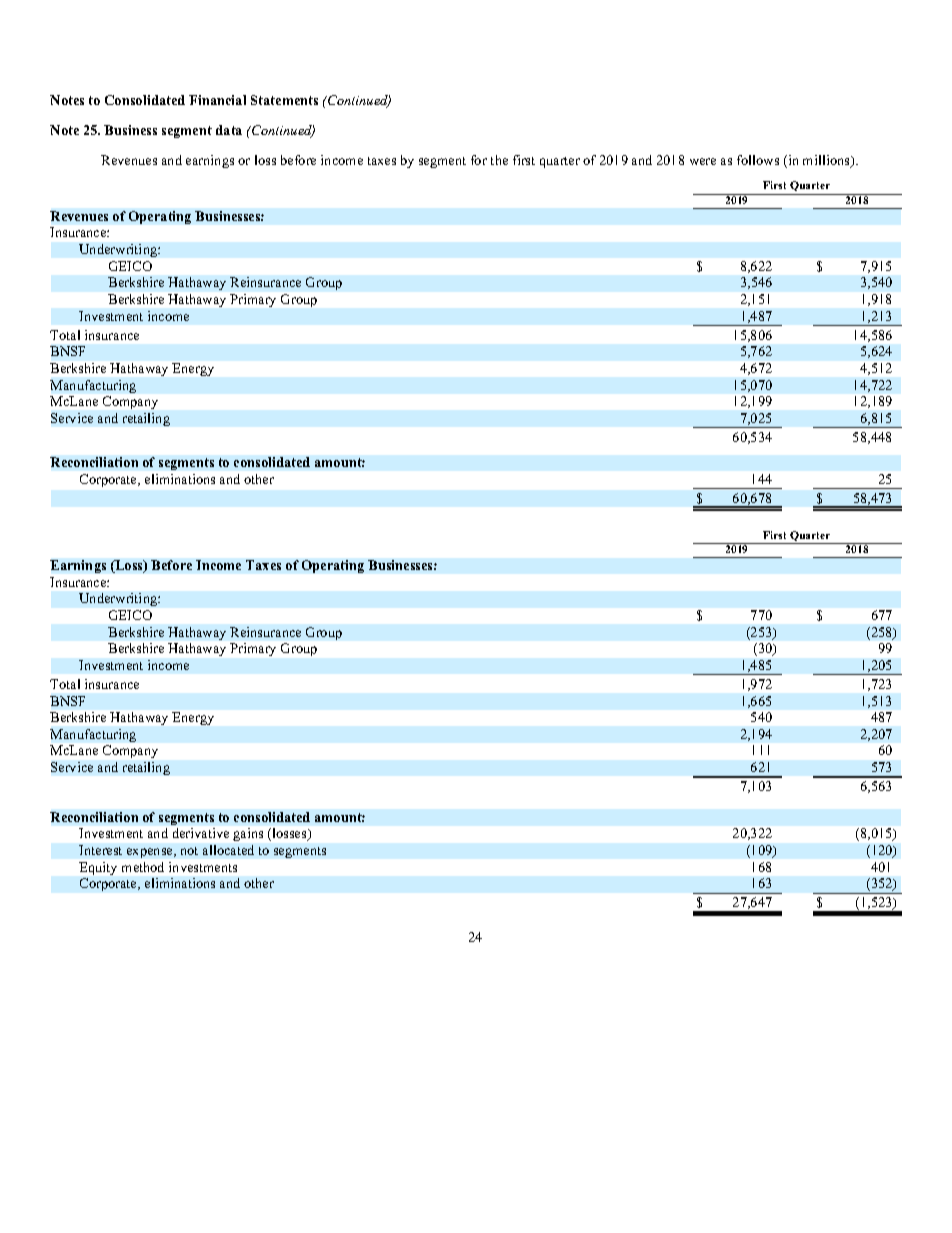  What do you see at coordinates (201, 833) in the document?
I see `derivative` at bounding box center [201, 833].
